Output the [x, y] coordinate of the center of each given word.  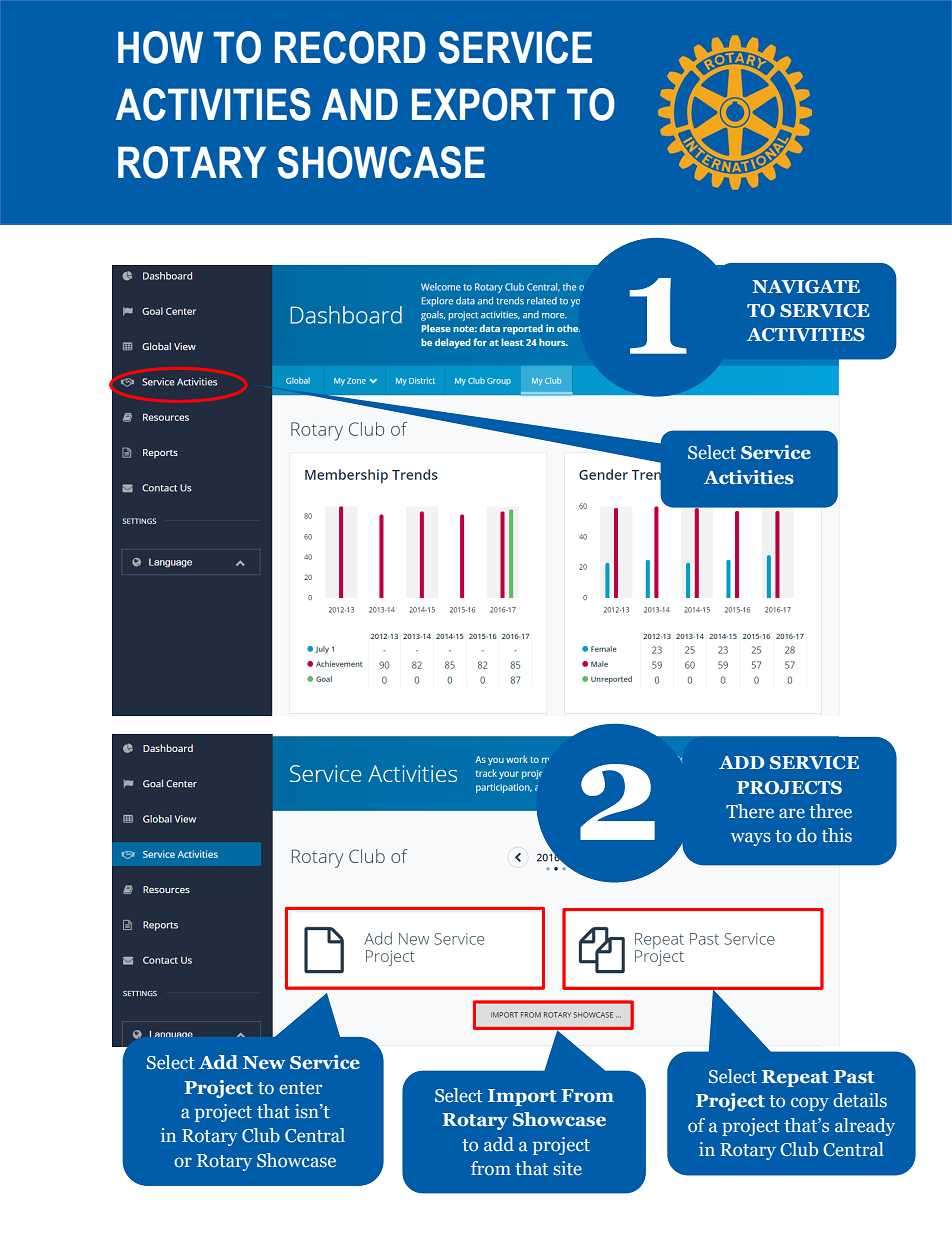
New [264, 1063]
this [837, 835]
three [830, 811]
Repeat [795, 1078]
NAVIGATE [806, 287]
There [750, 811]
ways [751, 839]
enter [300, 1088]
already [865, 1127]
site [567, 1168]
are [792, 813]
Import [522, 1097]
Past [854, 1077]
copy [810, 1104]
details [860, 1100]
